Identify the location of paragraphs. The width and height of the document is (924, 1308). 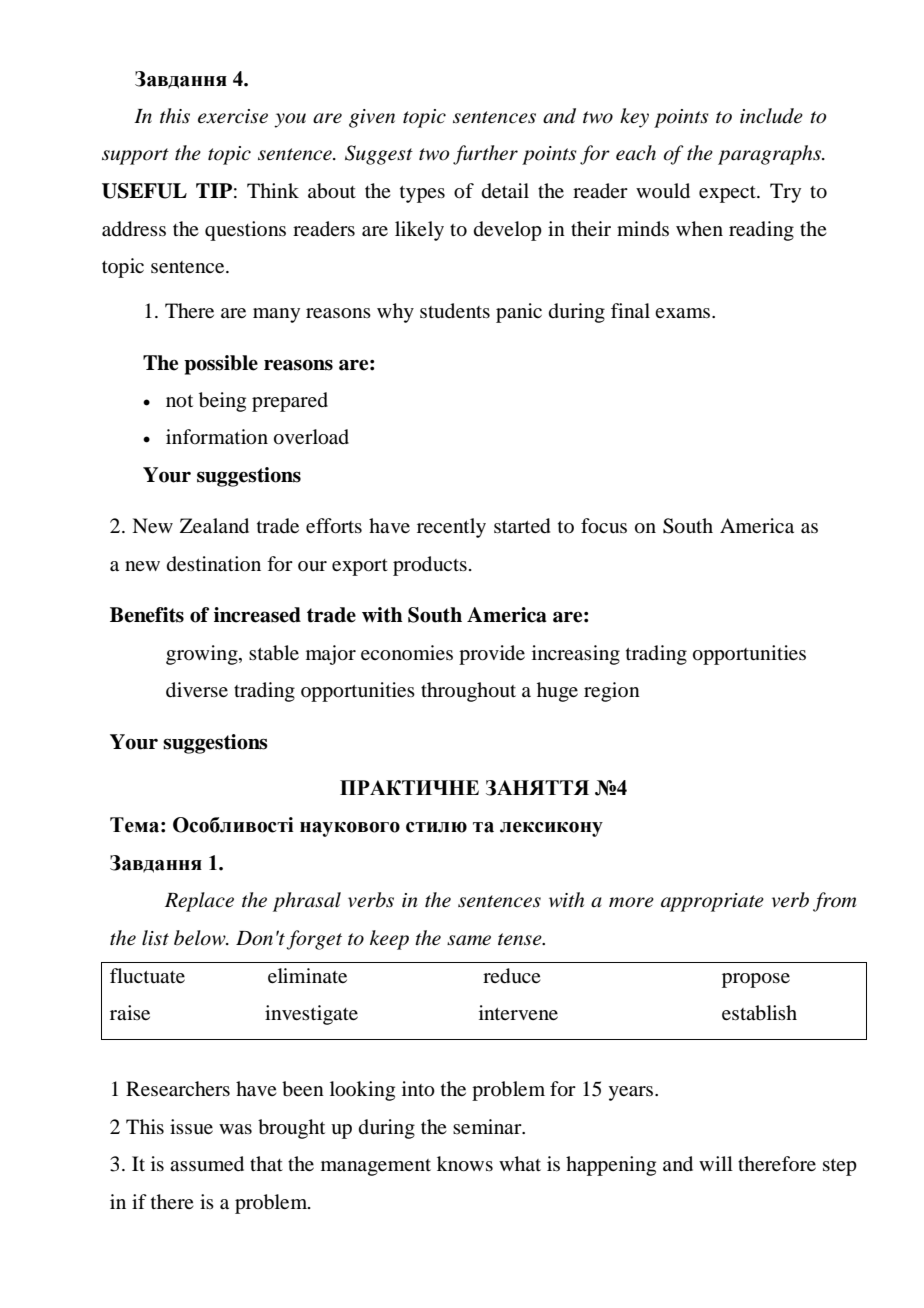
(770, 155).
